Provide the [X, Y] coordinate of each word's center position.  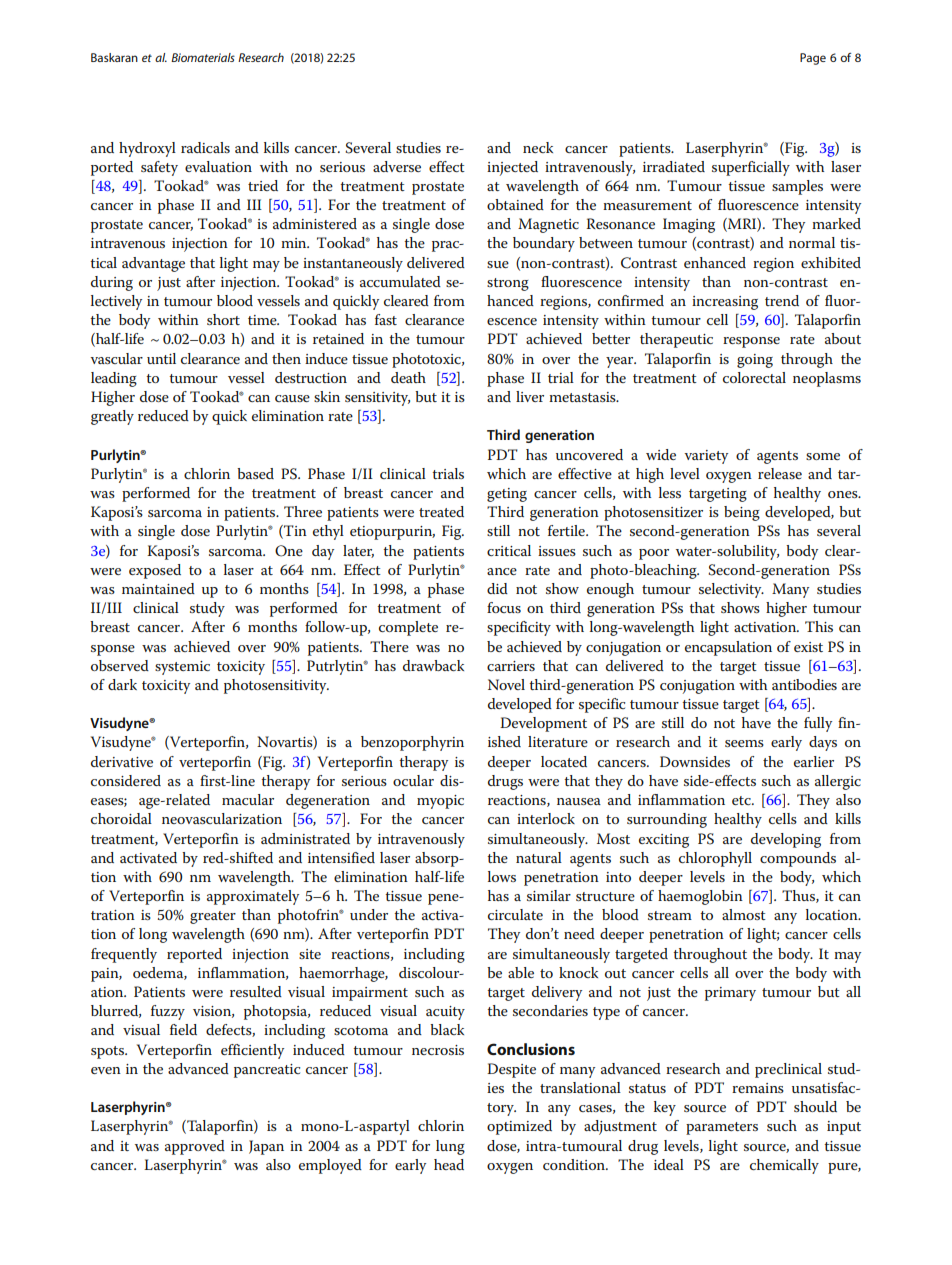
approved [195, 1147]
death [408, 377]
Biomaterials [203, 57]
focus [504, 607]
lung [450, 1147]
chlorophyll [715, 859]
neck [538, 147]
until [161, 358]
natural [539, 857]
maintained [158, 588]
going [755, 361]
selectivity [731, 590]
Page [813, 59]
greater [213, 917]
